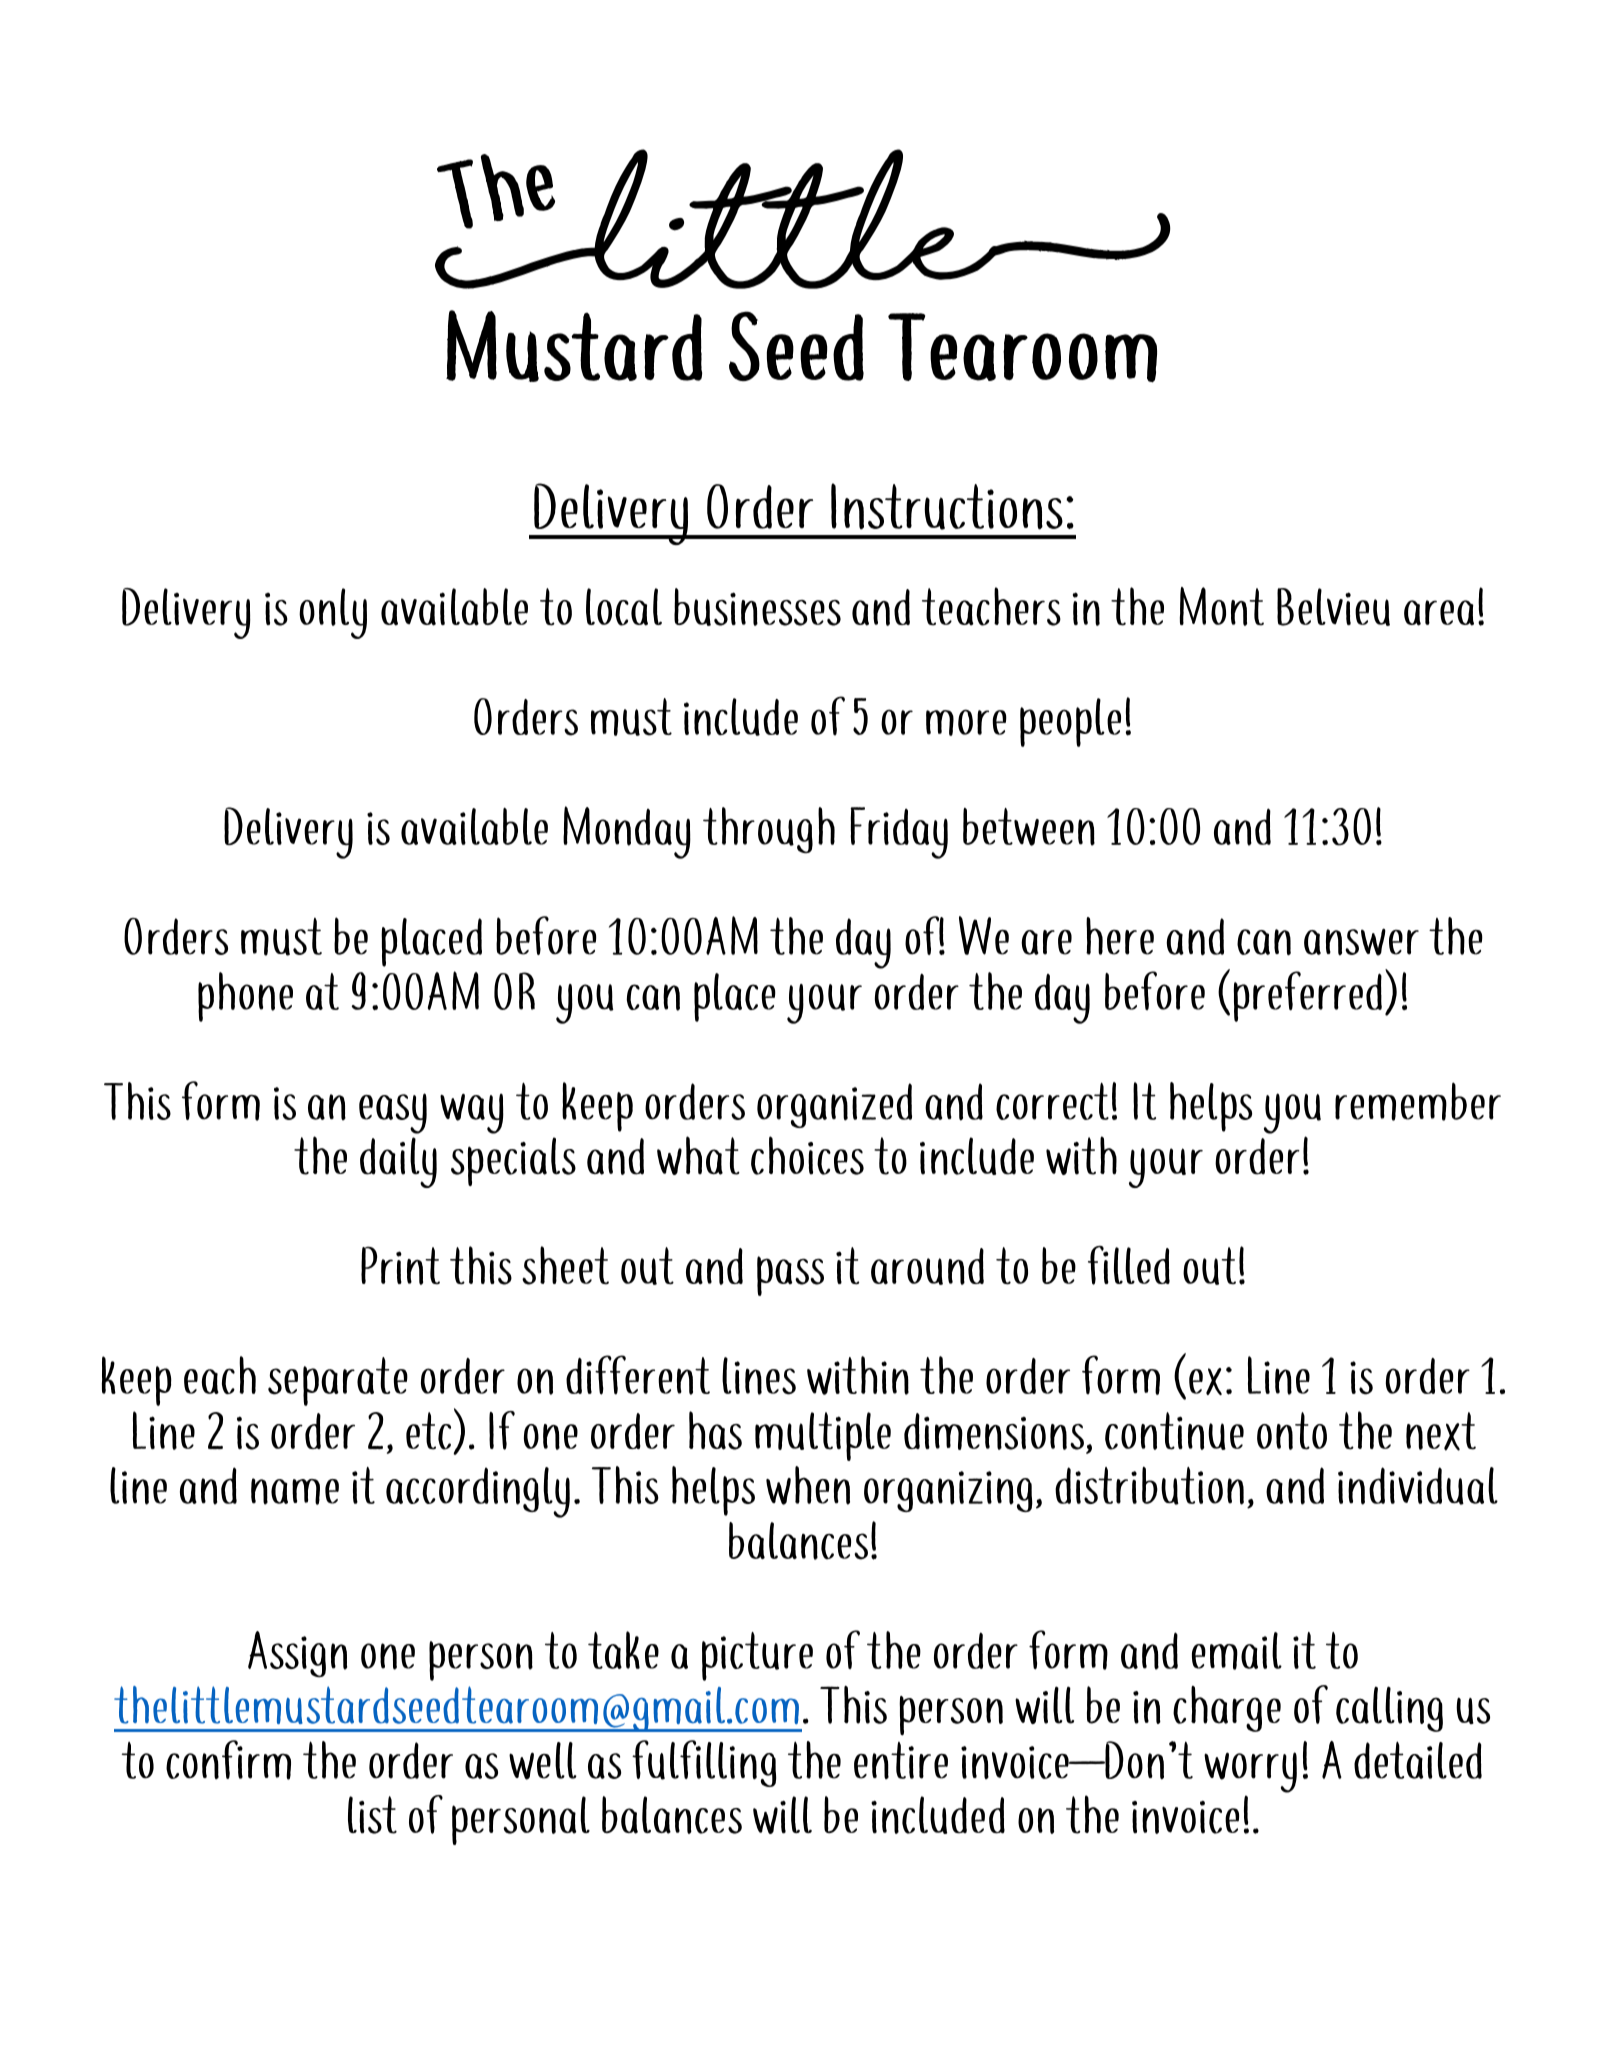 This document has width=1601, height=2071. I want to click on phone, so click(245, 997).
